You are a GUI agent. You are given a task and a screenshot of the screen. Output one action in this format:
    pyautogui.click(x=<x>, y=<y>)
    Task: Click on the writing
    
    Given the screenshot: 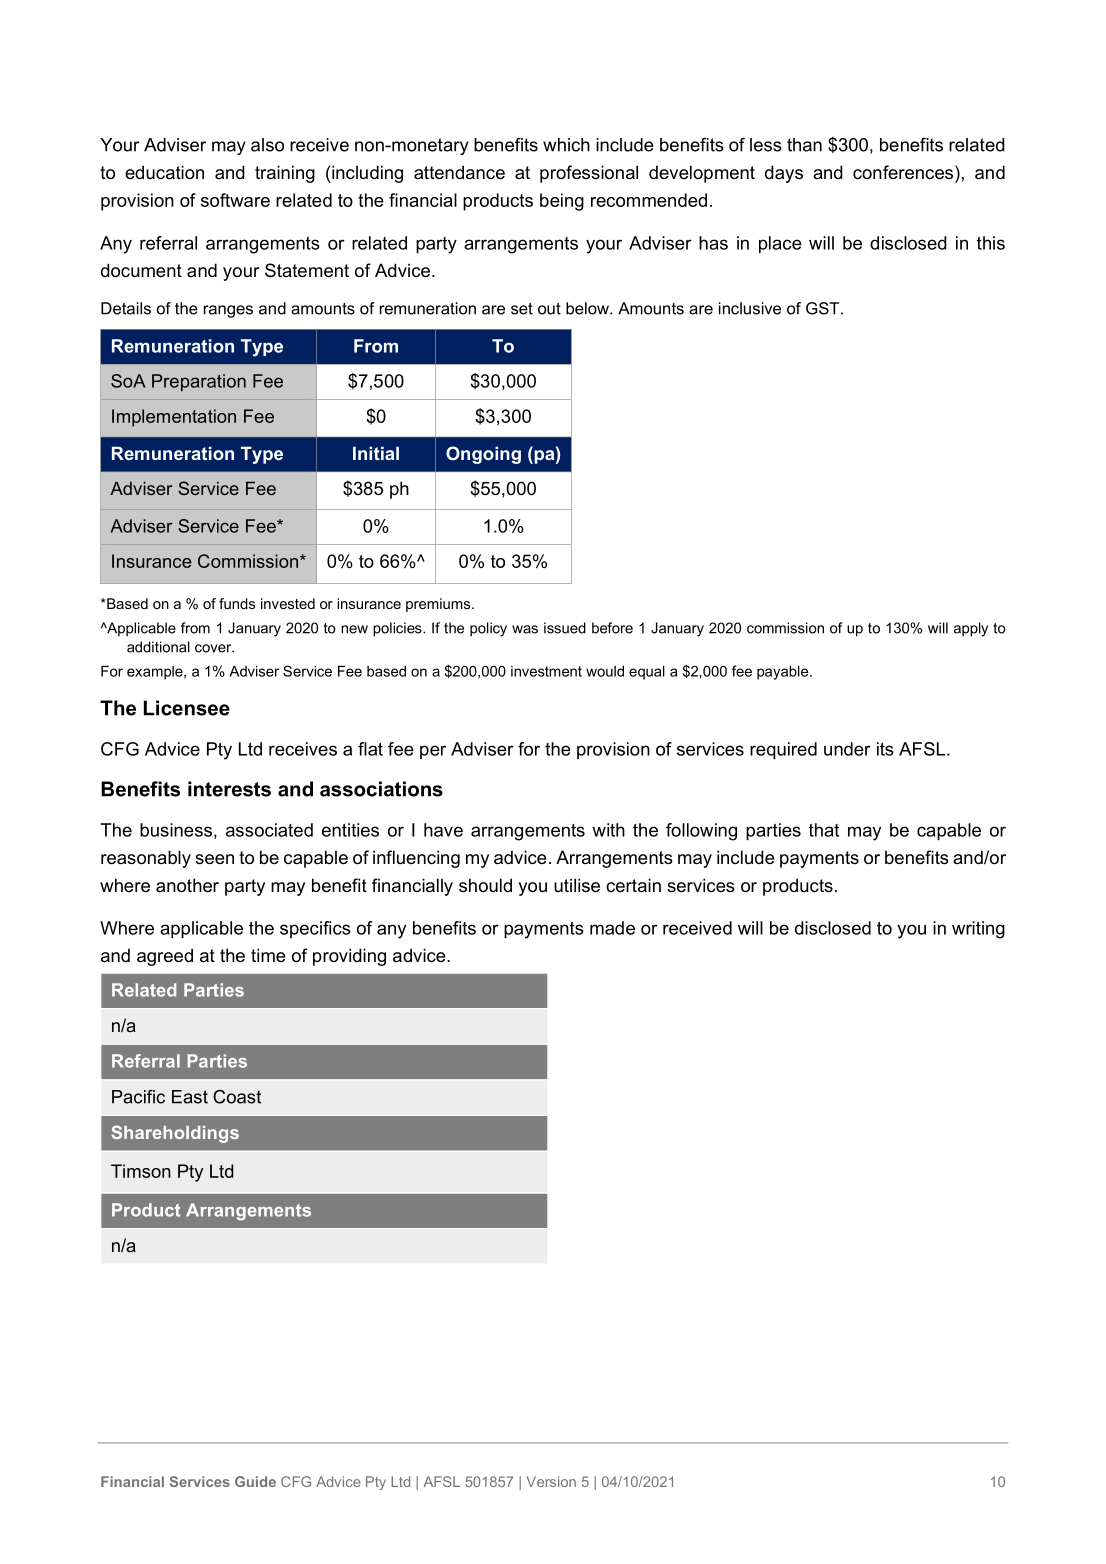 What is the action you would take?
    pyautogui.click(x=978, y=930)
